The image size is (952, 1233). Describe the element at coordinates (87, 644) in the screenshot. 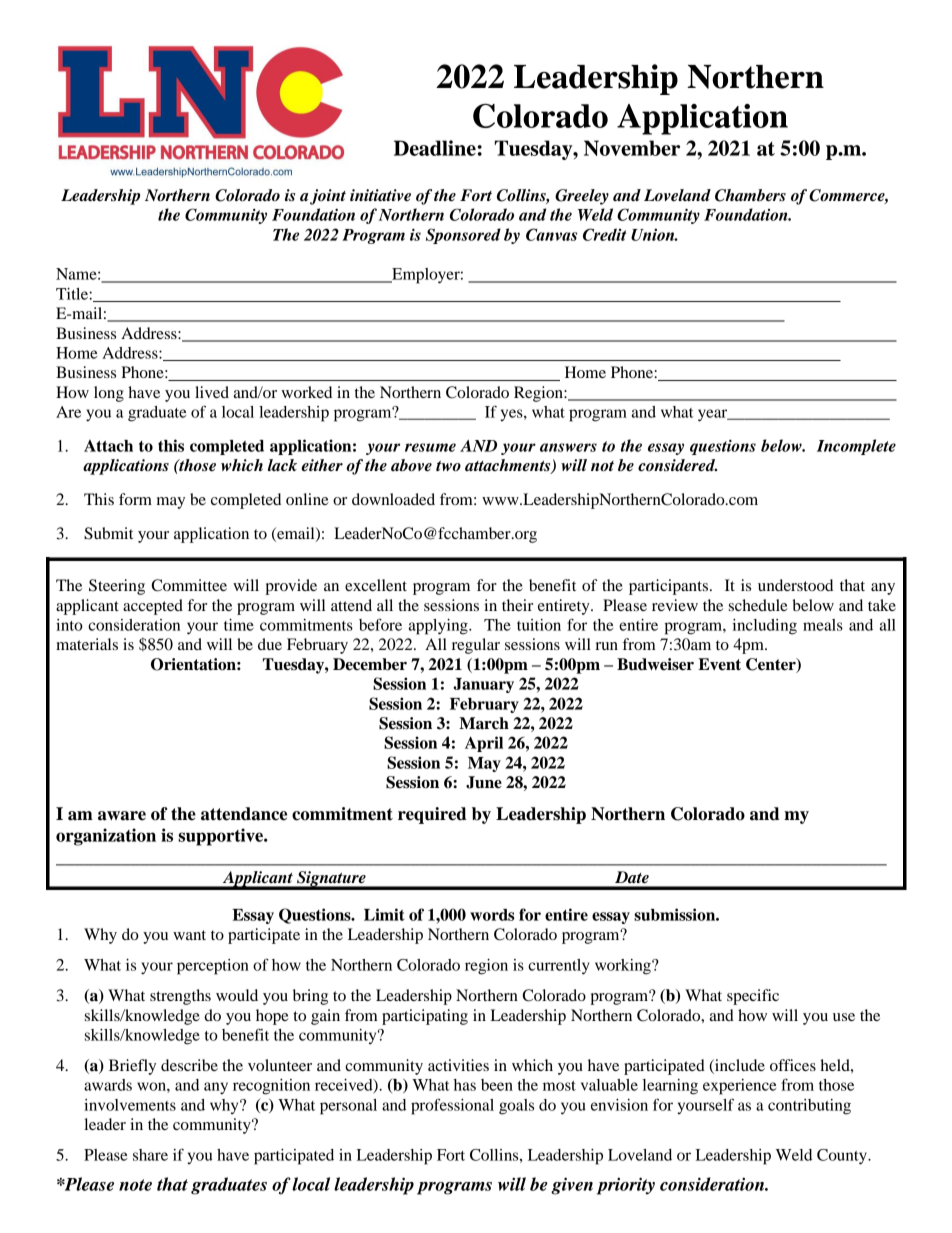

I see `materials` at that location.
